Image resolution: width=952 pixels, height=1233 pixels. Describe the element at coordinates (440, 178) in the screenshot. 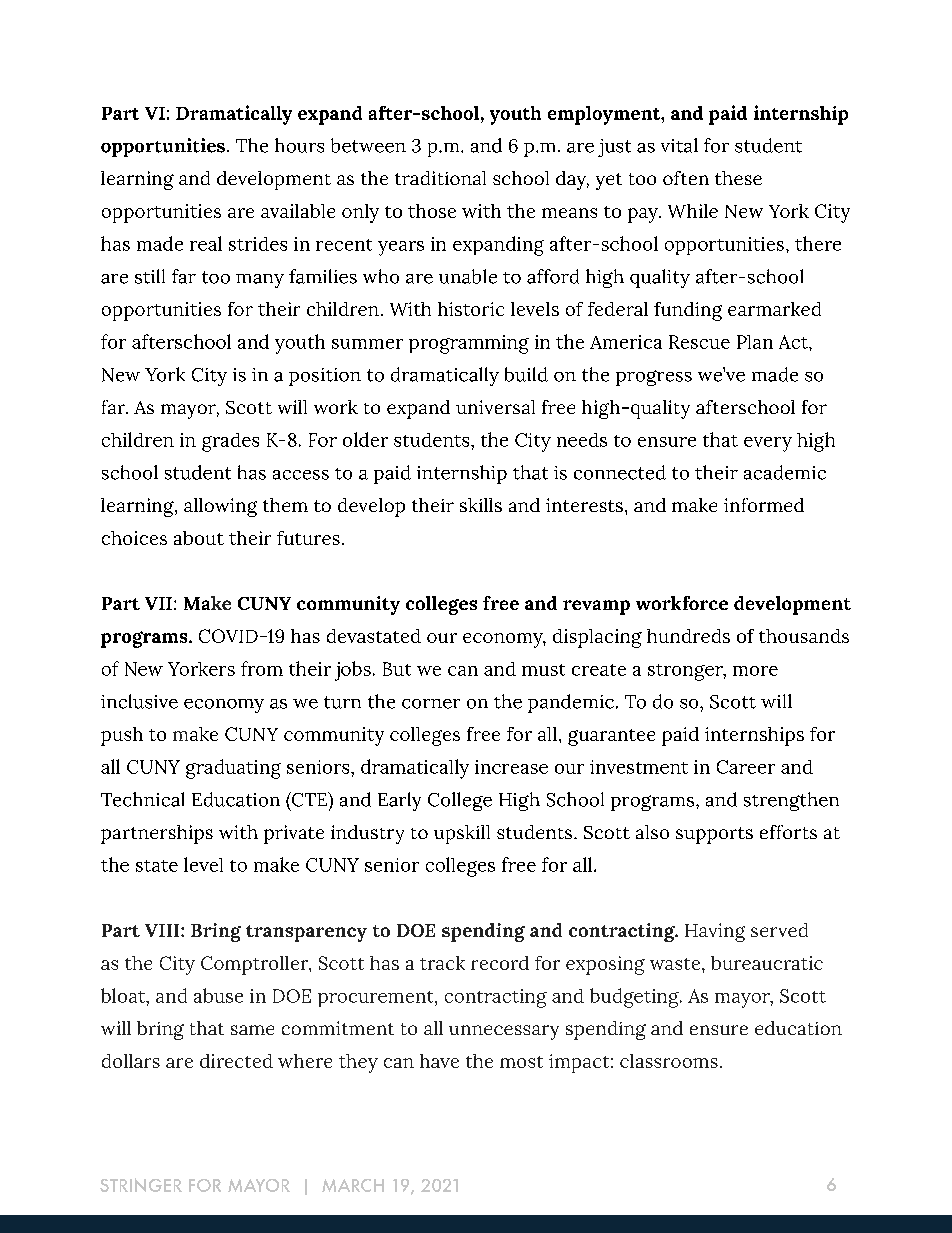

I see `traditional` at that location.
